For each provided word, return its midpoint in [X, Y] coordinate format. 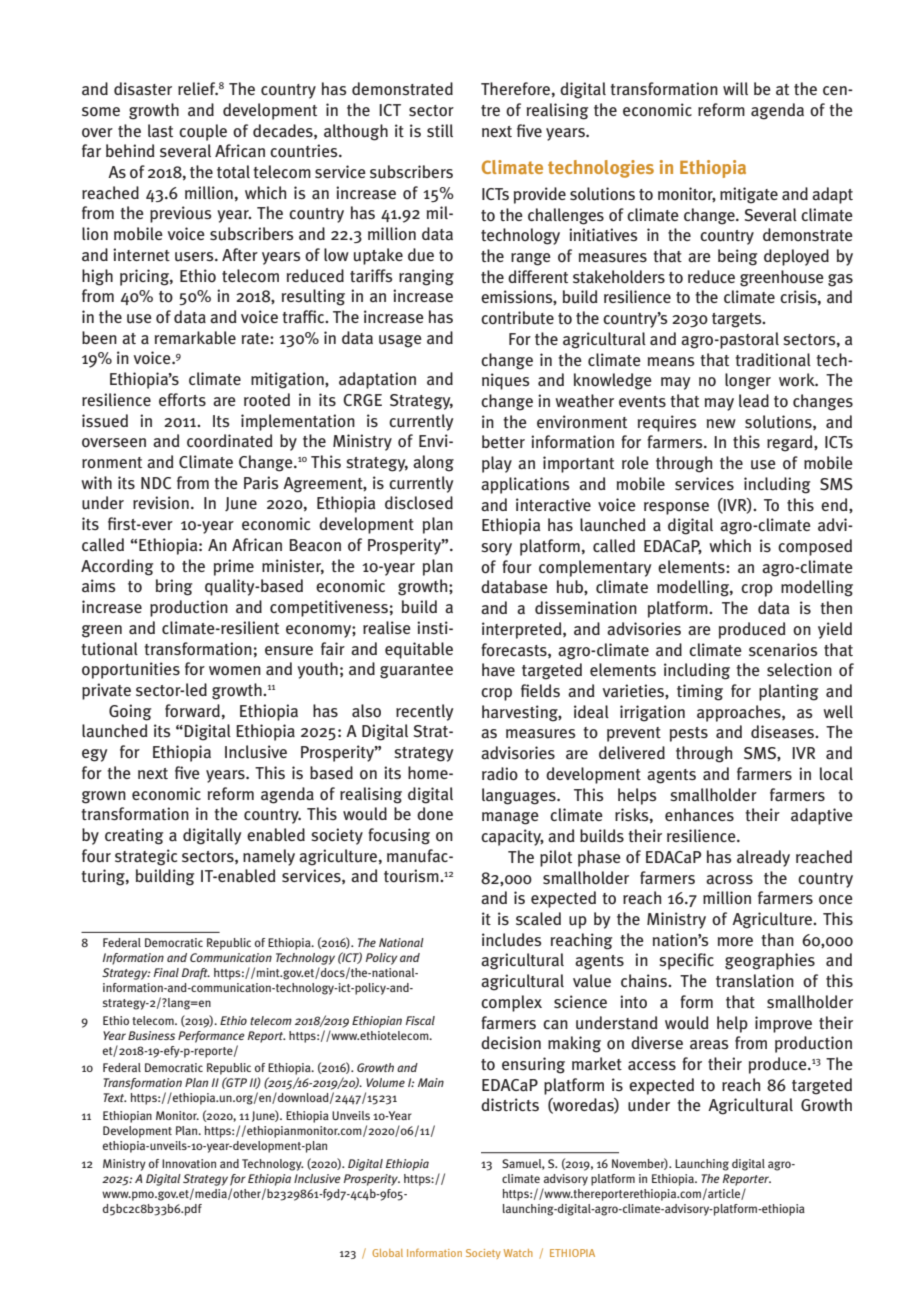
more [735, 942]
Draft [196, 974]
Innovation [189, 1163]
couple [203, 132]
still [440, 130]
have [498, 669]
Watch [518, 1253]
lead [754, 400]
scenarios [783, 650]
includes [512, 940]
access [652, 1066]
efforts [182, 399]
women [235, 671]
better [503, 441]
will [735, 88]
